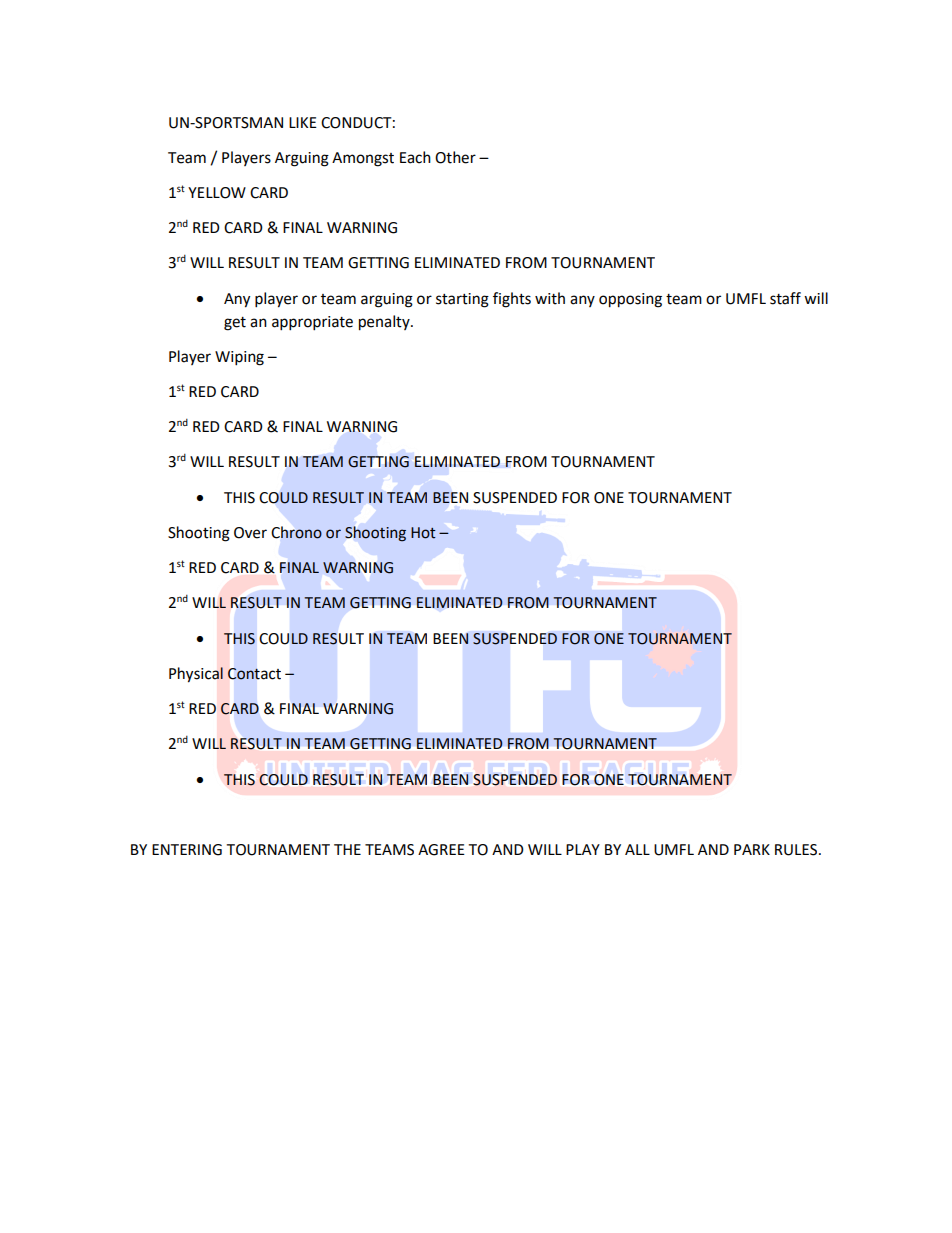 This screenshot has height=1233, width=952. What do you see at coordinates (785, 298) in the screenshot?
I see `staff` at bounding box center [785, 298].
